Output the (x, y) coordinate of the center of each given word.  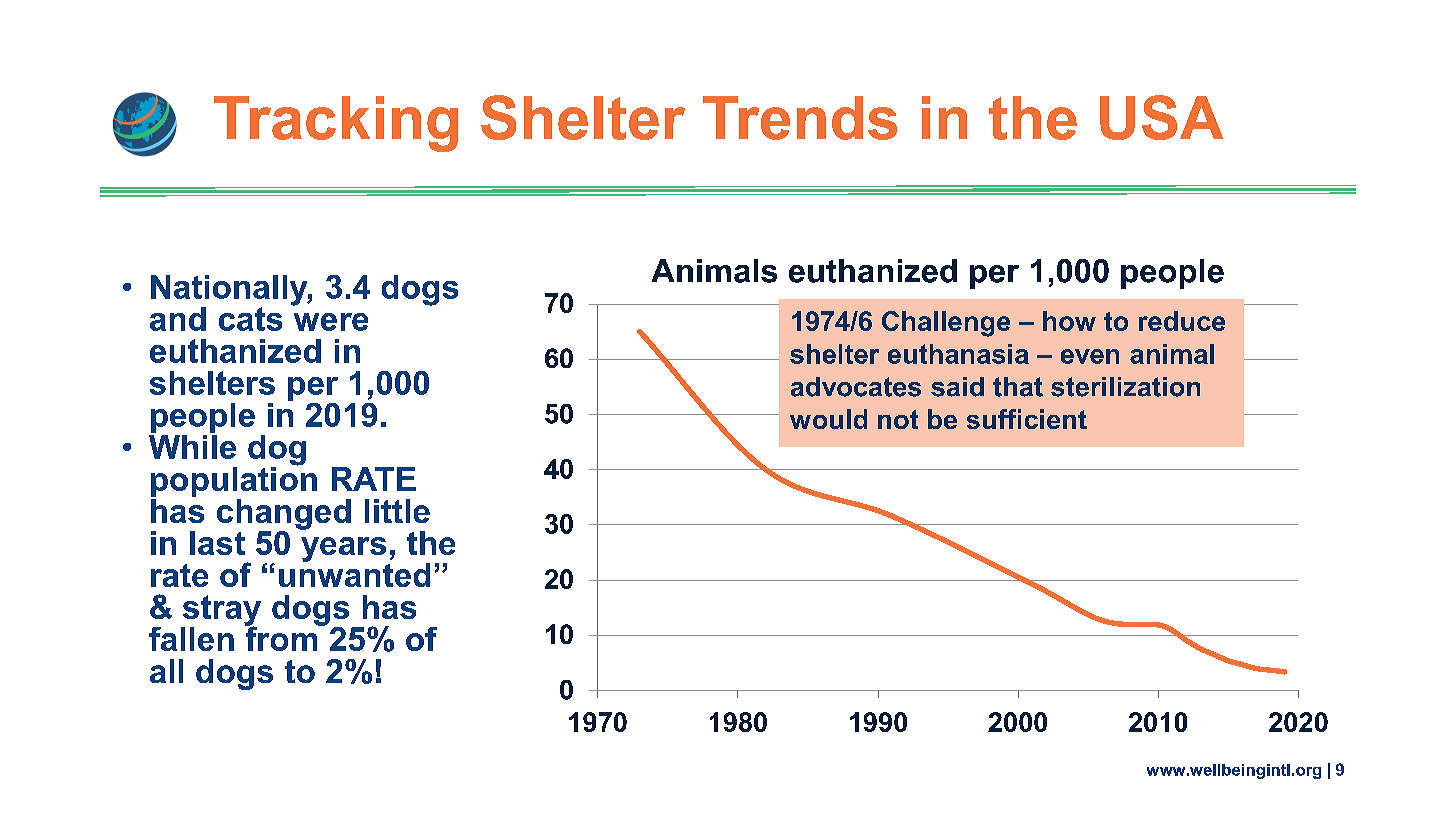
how (1069, 321)
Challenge (946, 324)
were (331, 322)
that (1018, 387)
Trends (800, 118)
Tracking (336, 124)
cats (250, 319)
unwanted (354, 573)
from (282, 637)
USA (1161, 117)
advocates (856, 387)
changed (284, 515)
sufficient (1027, 419)
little (397, 511)
